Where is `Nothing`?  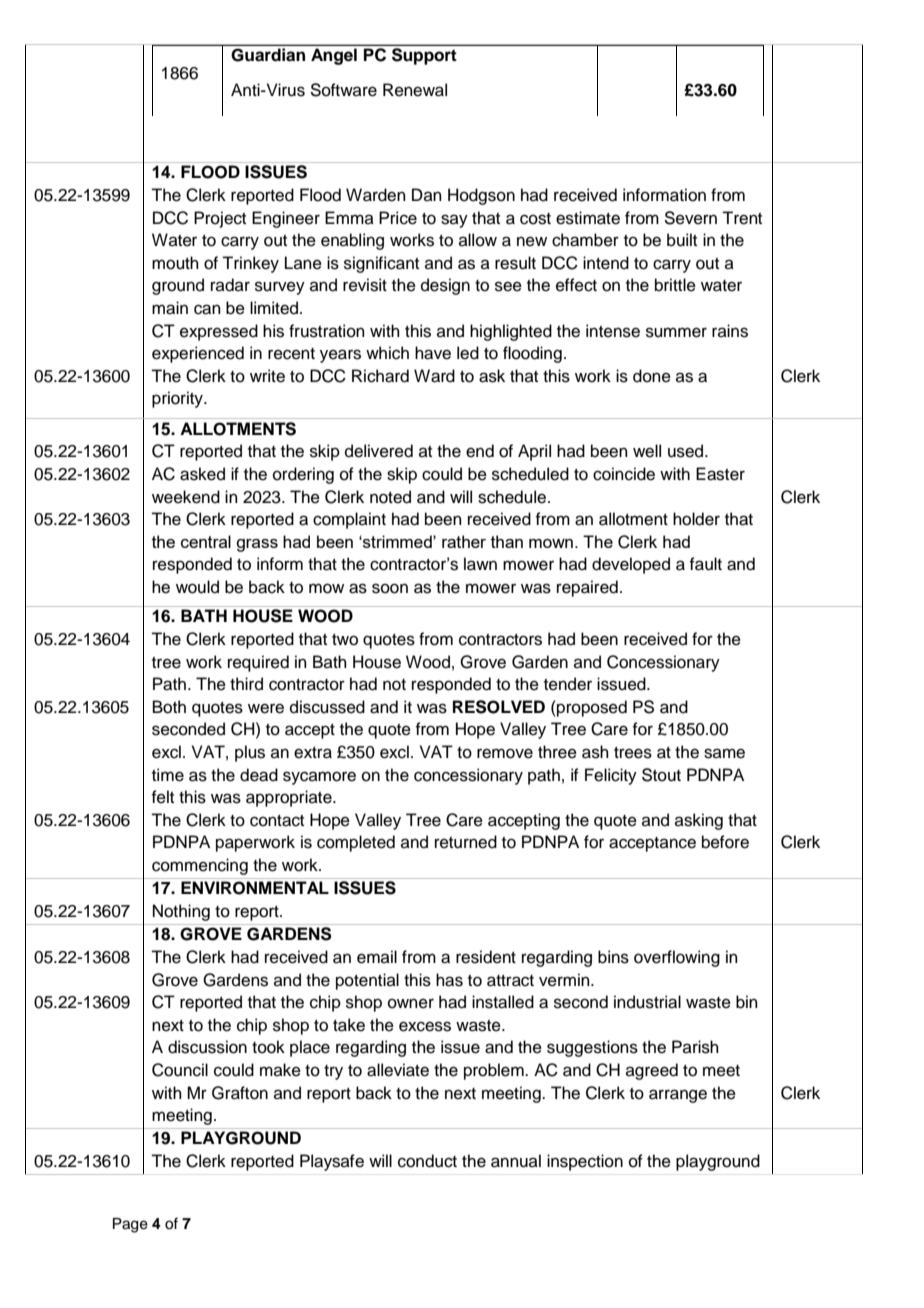
Nothing is located at coordinates (181, 912).
